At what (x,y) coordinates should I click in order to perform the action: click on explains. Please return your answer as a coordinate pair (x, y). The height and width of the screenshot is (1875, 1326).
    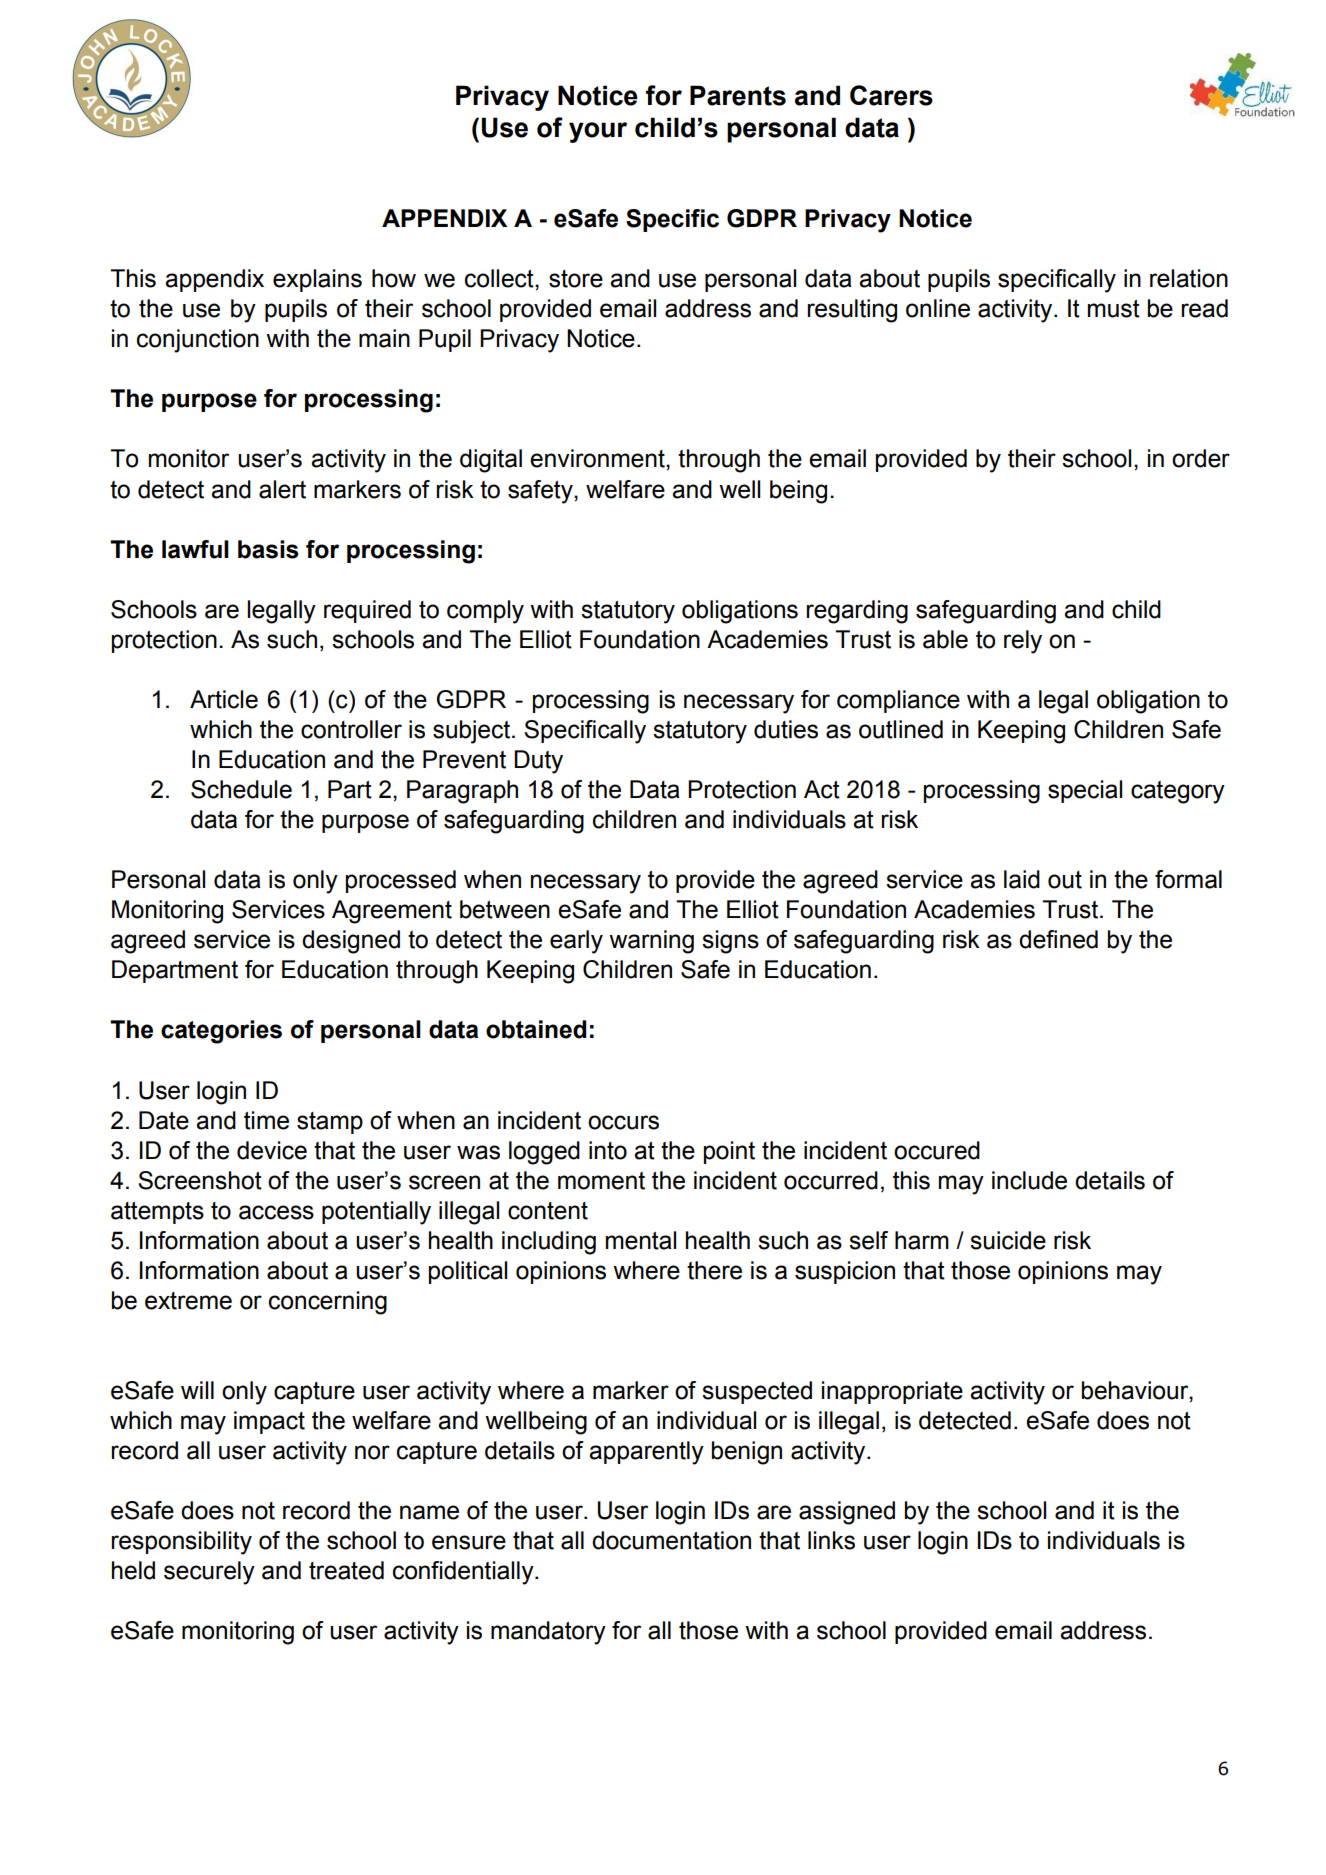
    Looking at the image, I should click on (317, 280).
